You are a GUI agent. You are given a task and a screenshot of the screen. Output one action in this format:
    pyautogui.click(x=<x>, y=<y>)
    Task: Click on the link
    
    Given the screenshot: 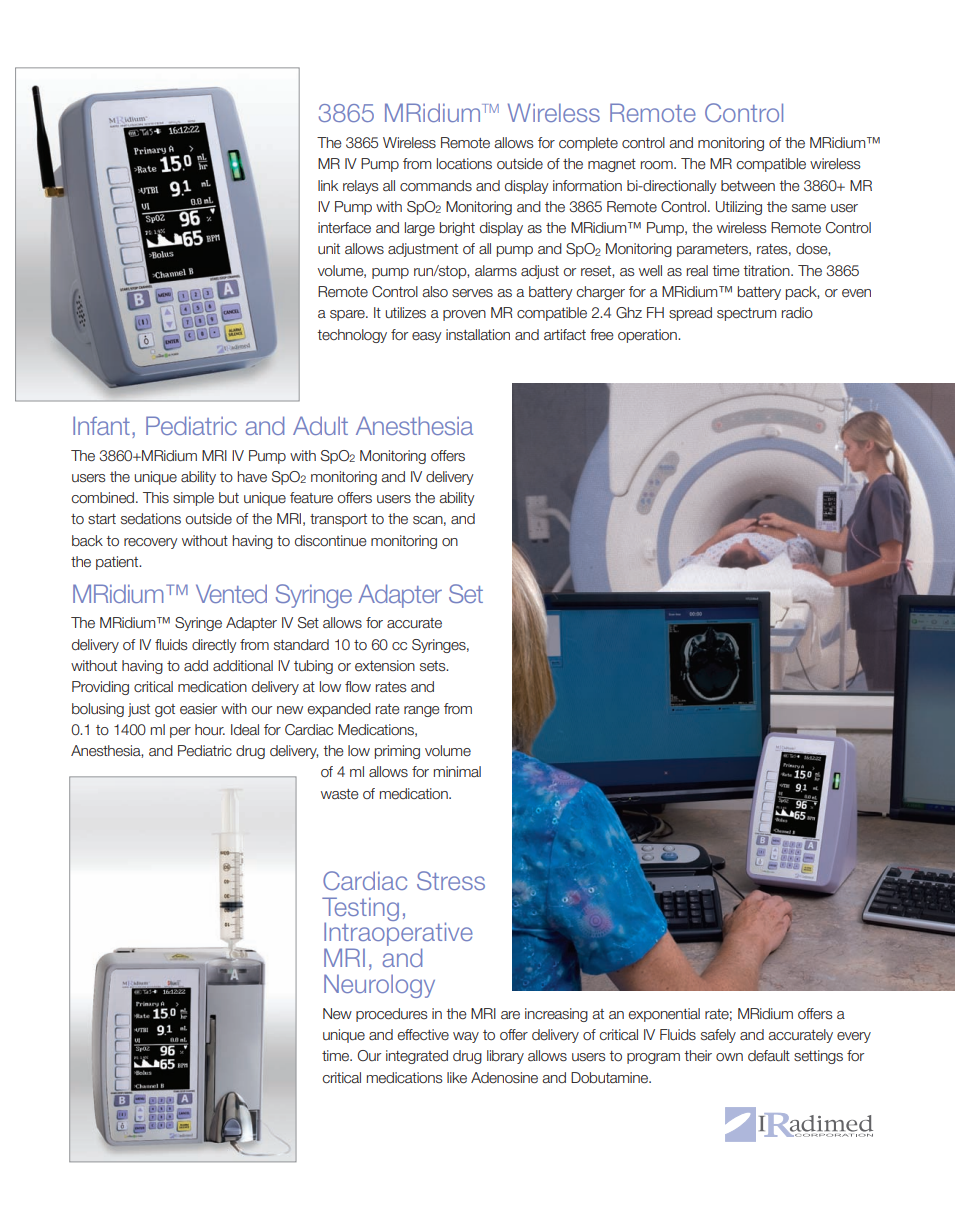 What is the action you would take?
    pyautogui.click(x=328, y=185)
